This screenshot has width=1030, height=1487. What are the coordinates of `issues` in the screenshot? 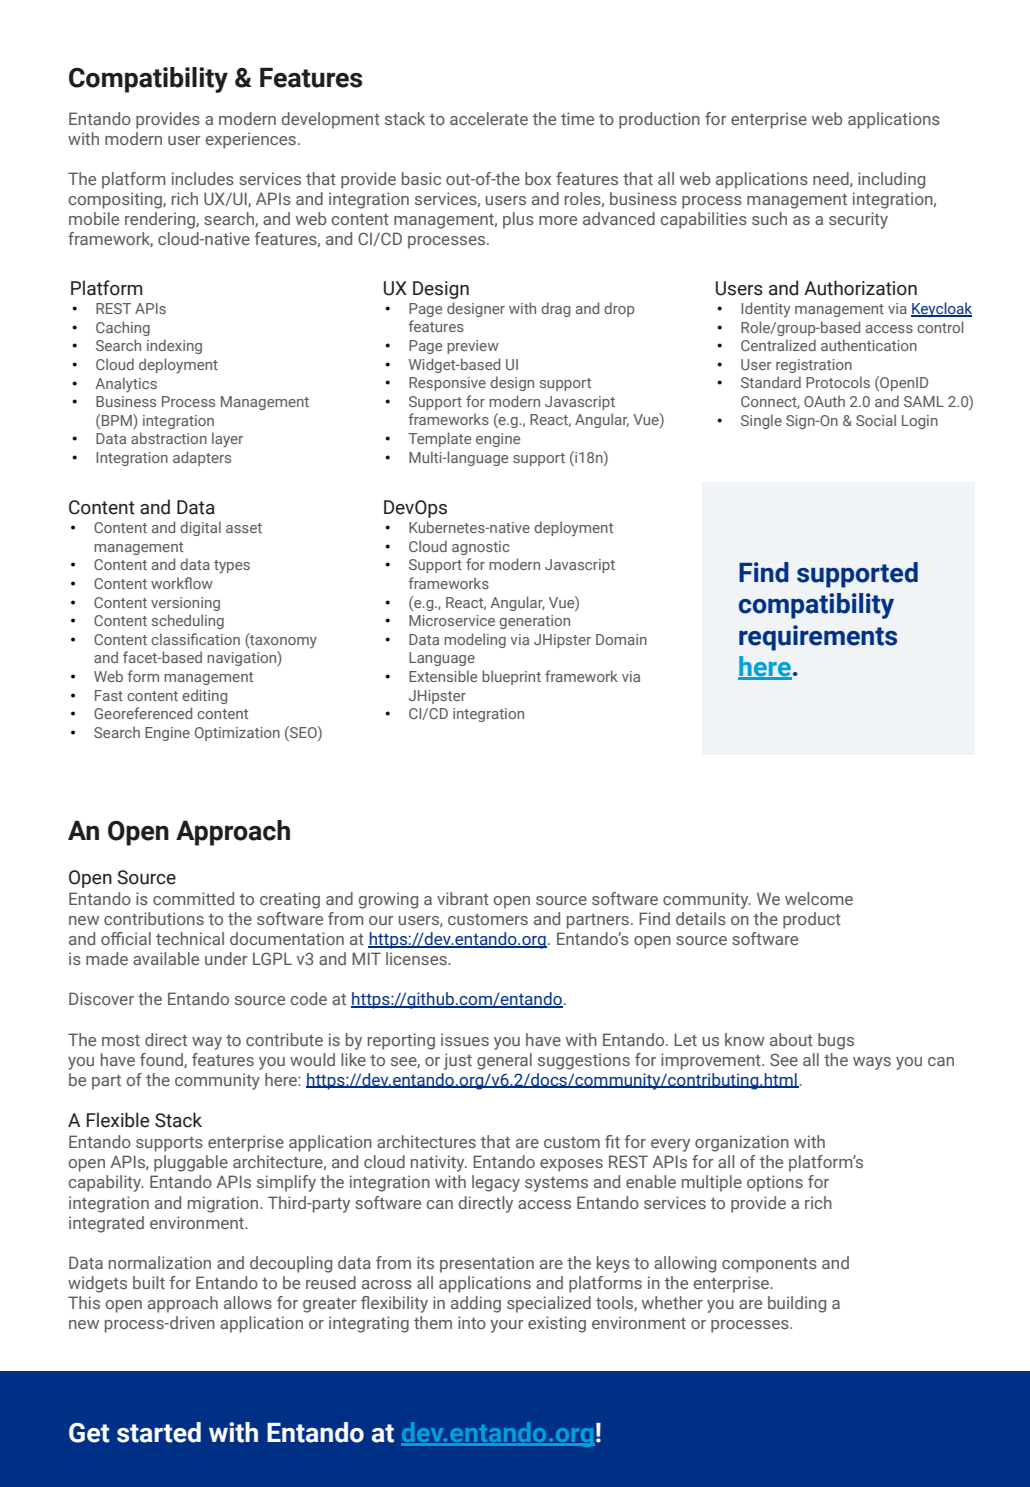 It's located at (465, 1039).
